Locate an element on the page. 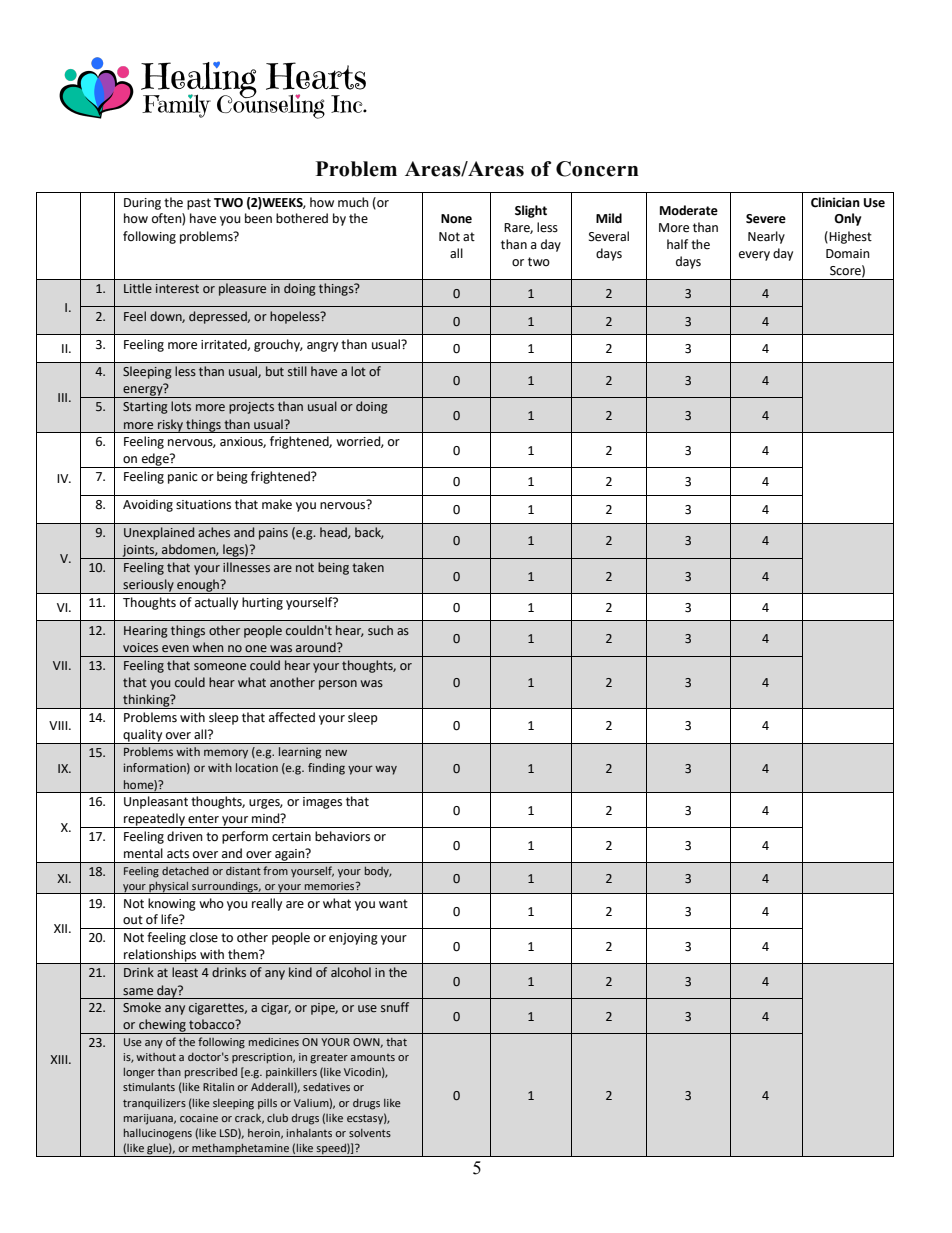 The width and height of the page is (952, 1233). snuff is located at coordinates (395, 1007).
